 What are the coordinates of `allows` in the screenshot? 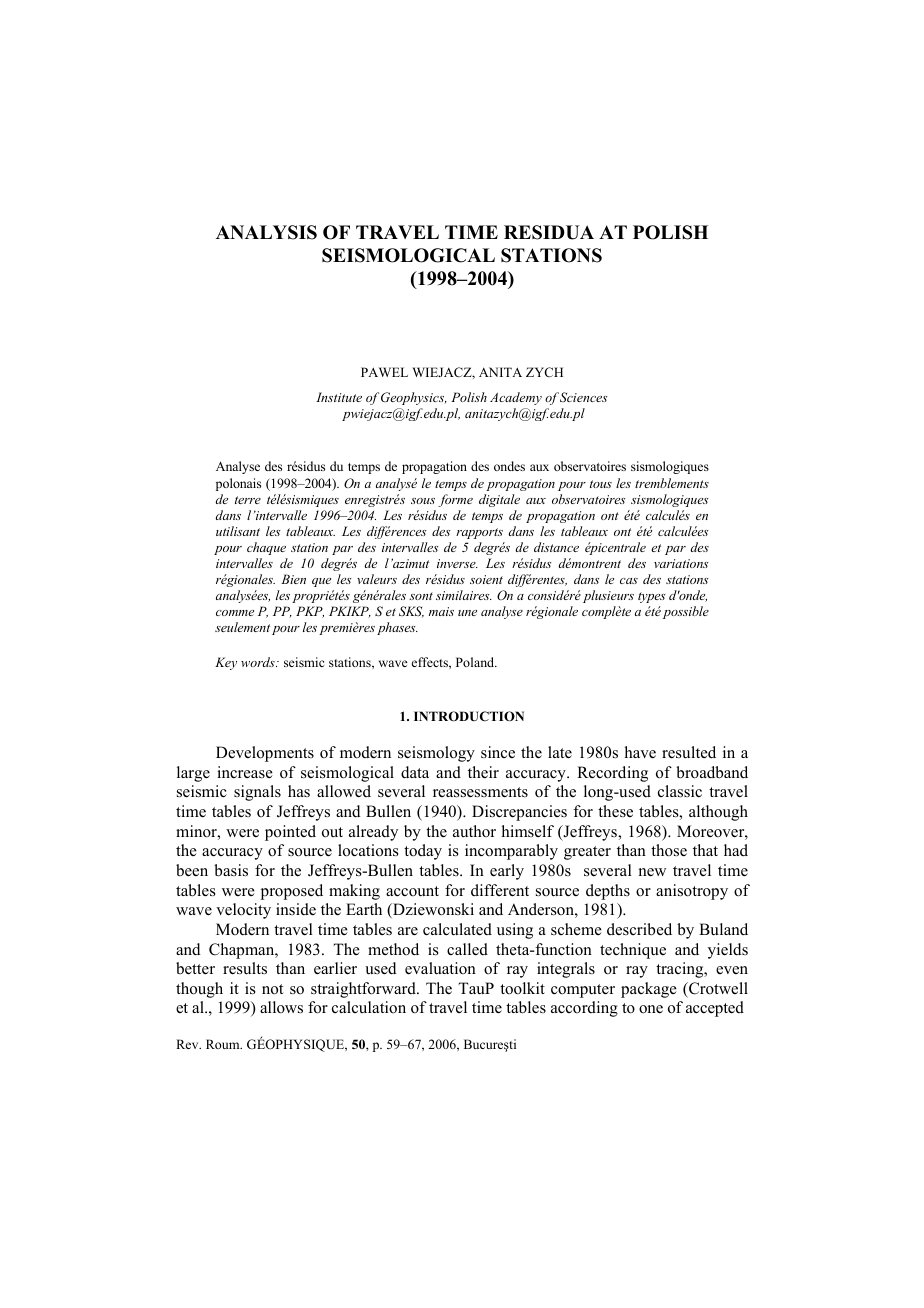 It's located at (281, 1007).
